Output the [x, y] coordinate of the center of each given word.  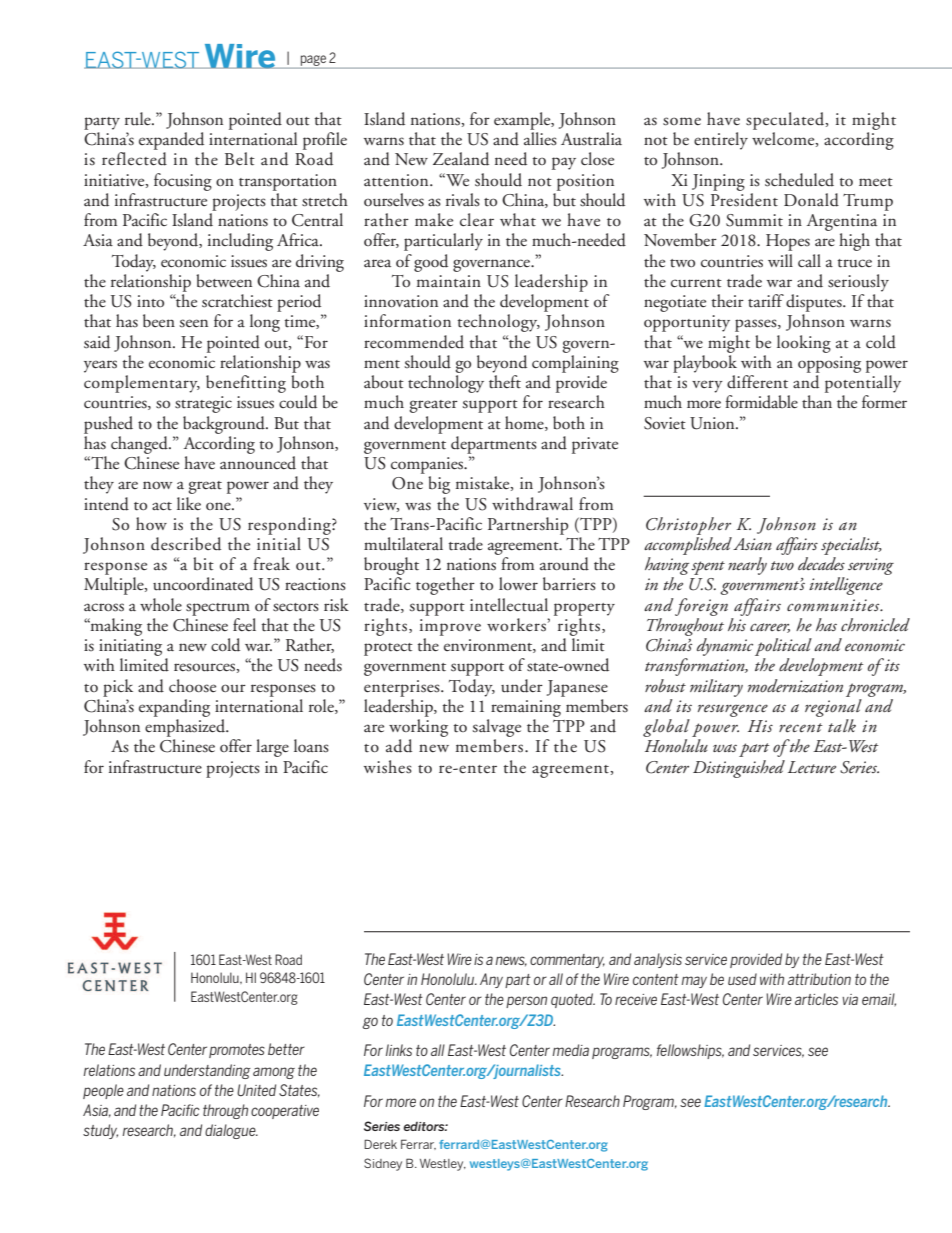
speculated [786, 121]
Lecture [812, 767]
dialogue [231, 1131]
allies [540, 139]
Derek [380, 1144]
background [225, 425]
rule [139, 119]
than [817, 401]
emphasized [186, 728]
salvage [496, 728]
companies [428, 465]
